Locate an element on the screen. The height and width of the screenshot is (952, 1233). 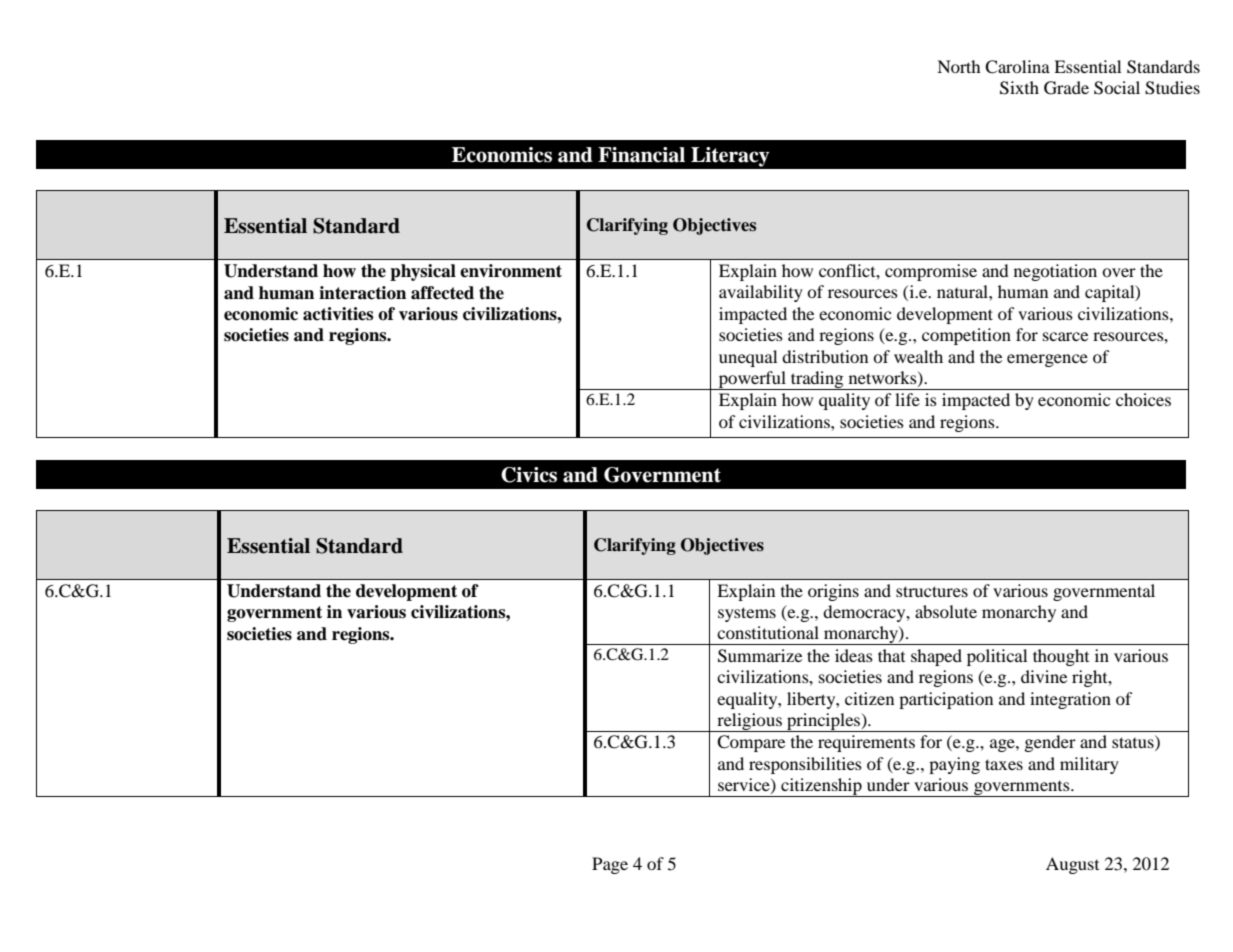
responsibilities is located at coordinates (805, 765).
